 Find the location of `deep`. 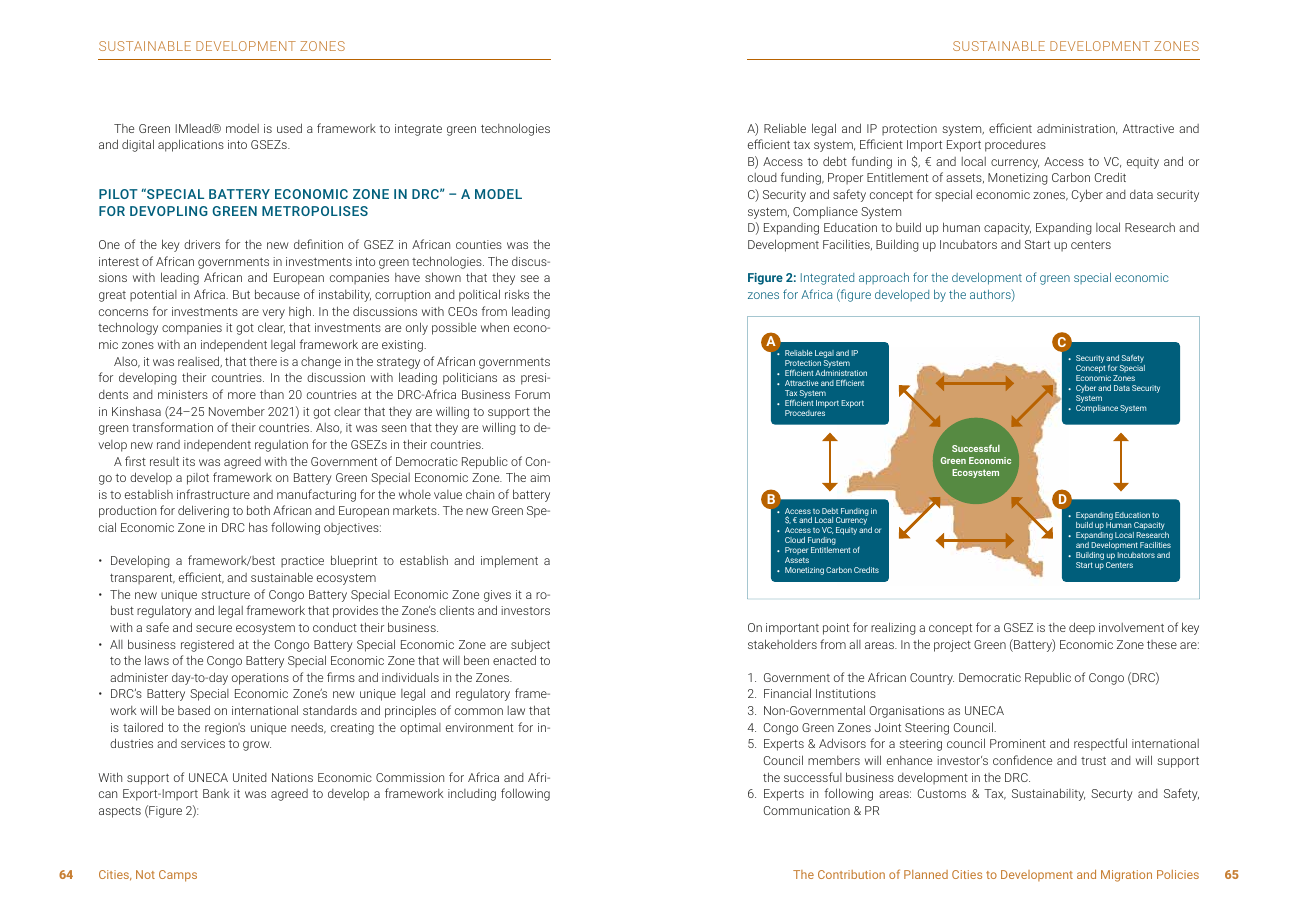

deep is located at coordinates (1082, 628).
